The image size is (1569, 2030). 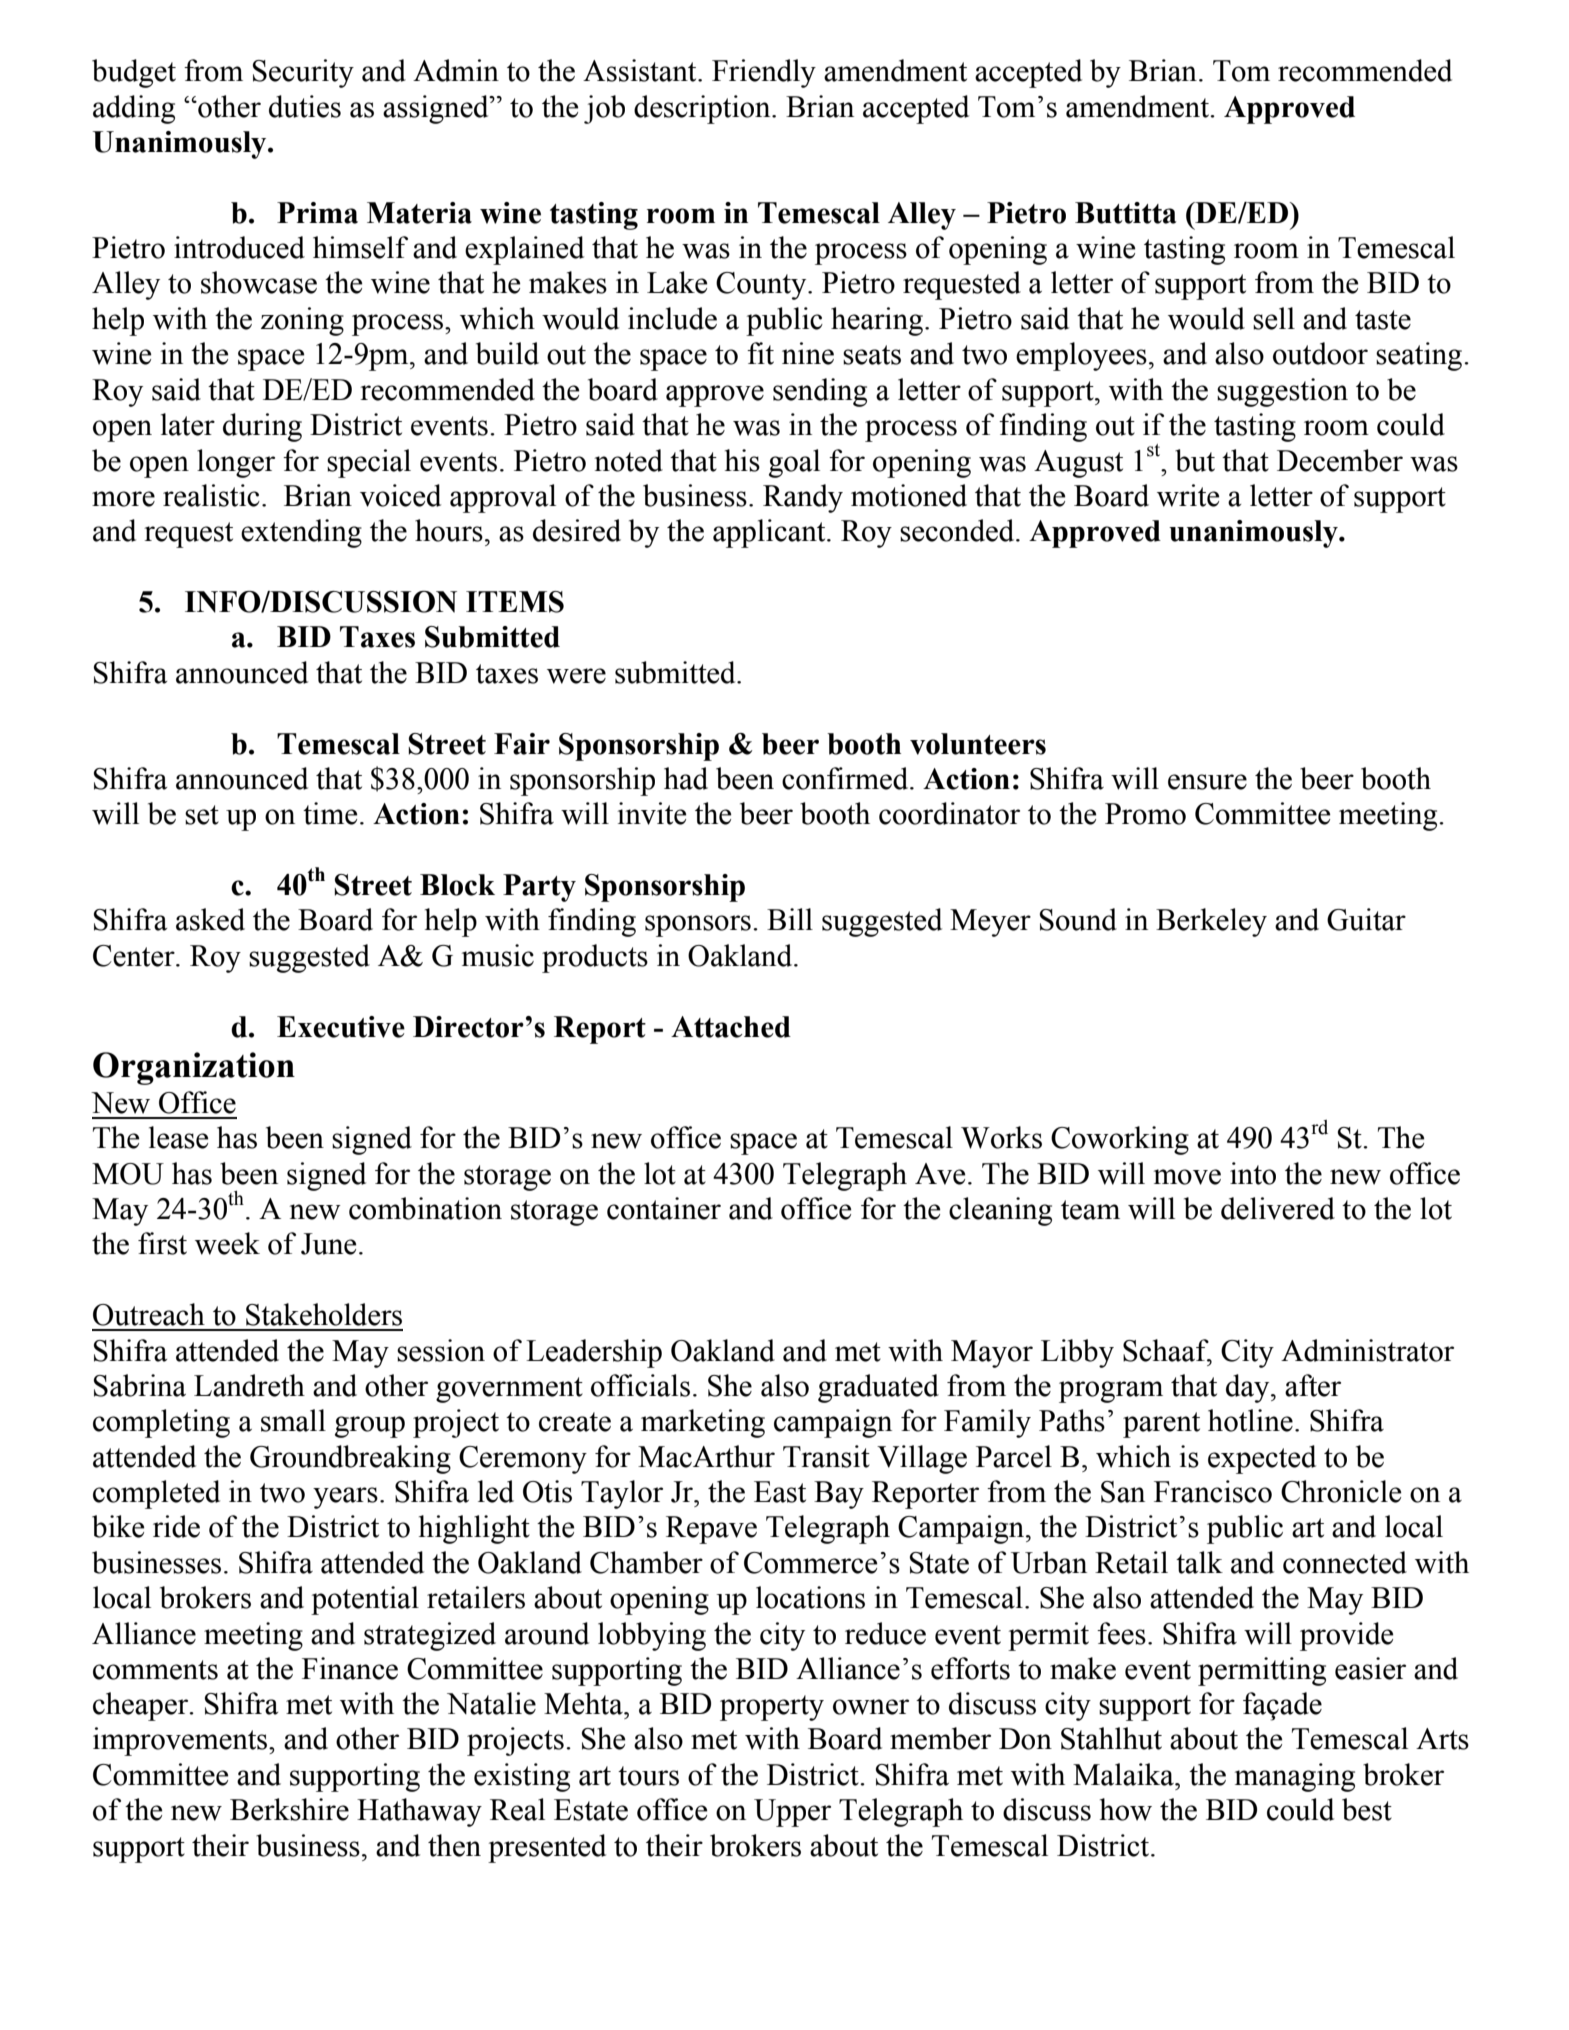 What do you see at coordinates (1207, 782) in the image?
I see `ensure` at bounding box center [1207, 782].
